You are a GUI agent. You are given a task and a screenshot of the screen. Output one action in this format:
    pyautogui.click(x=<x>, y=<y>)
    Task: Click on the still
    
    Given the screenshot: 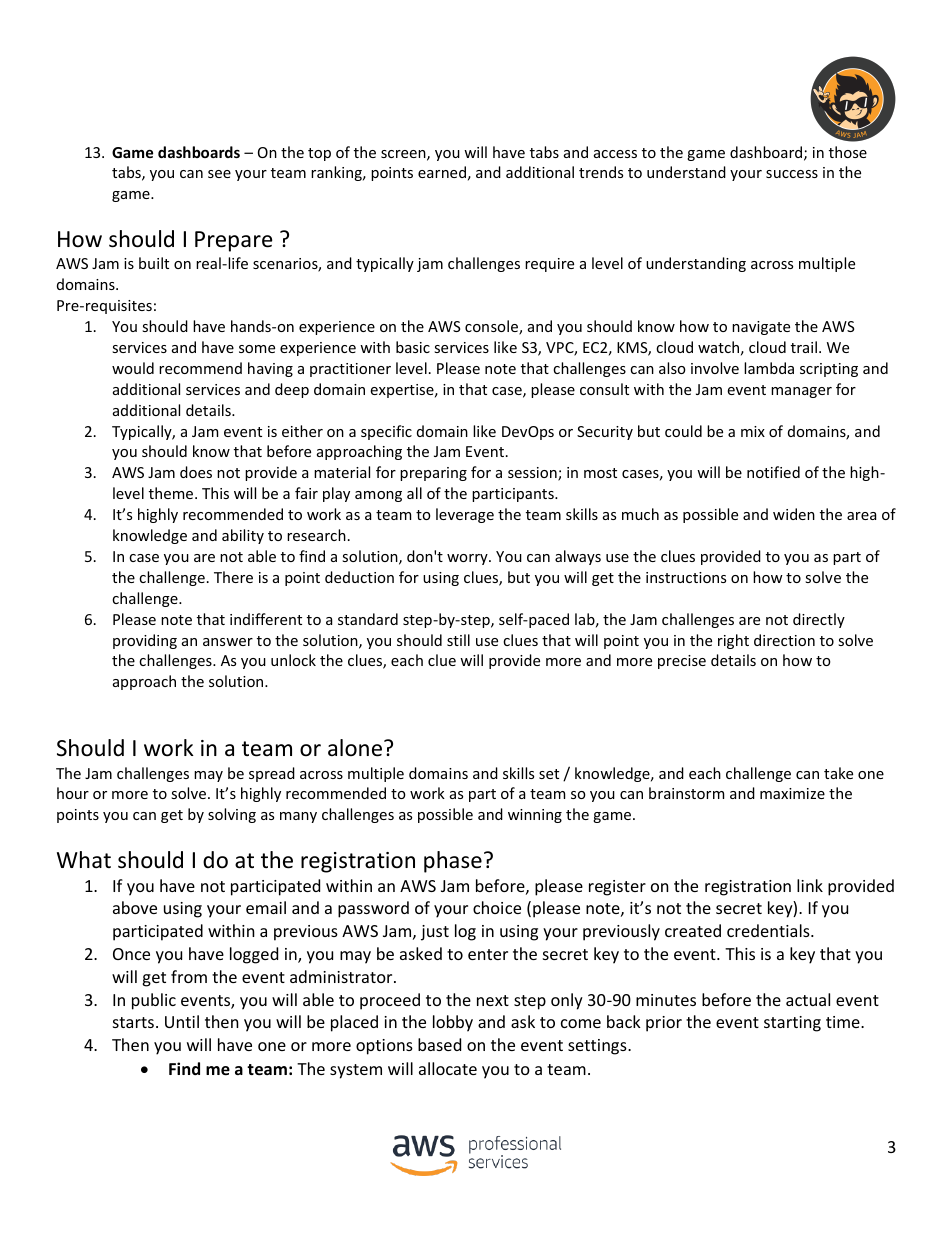 What is the action you would take?
    pyautogui.click(x=458, y=640)
